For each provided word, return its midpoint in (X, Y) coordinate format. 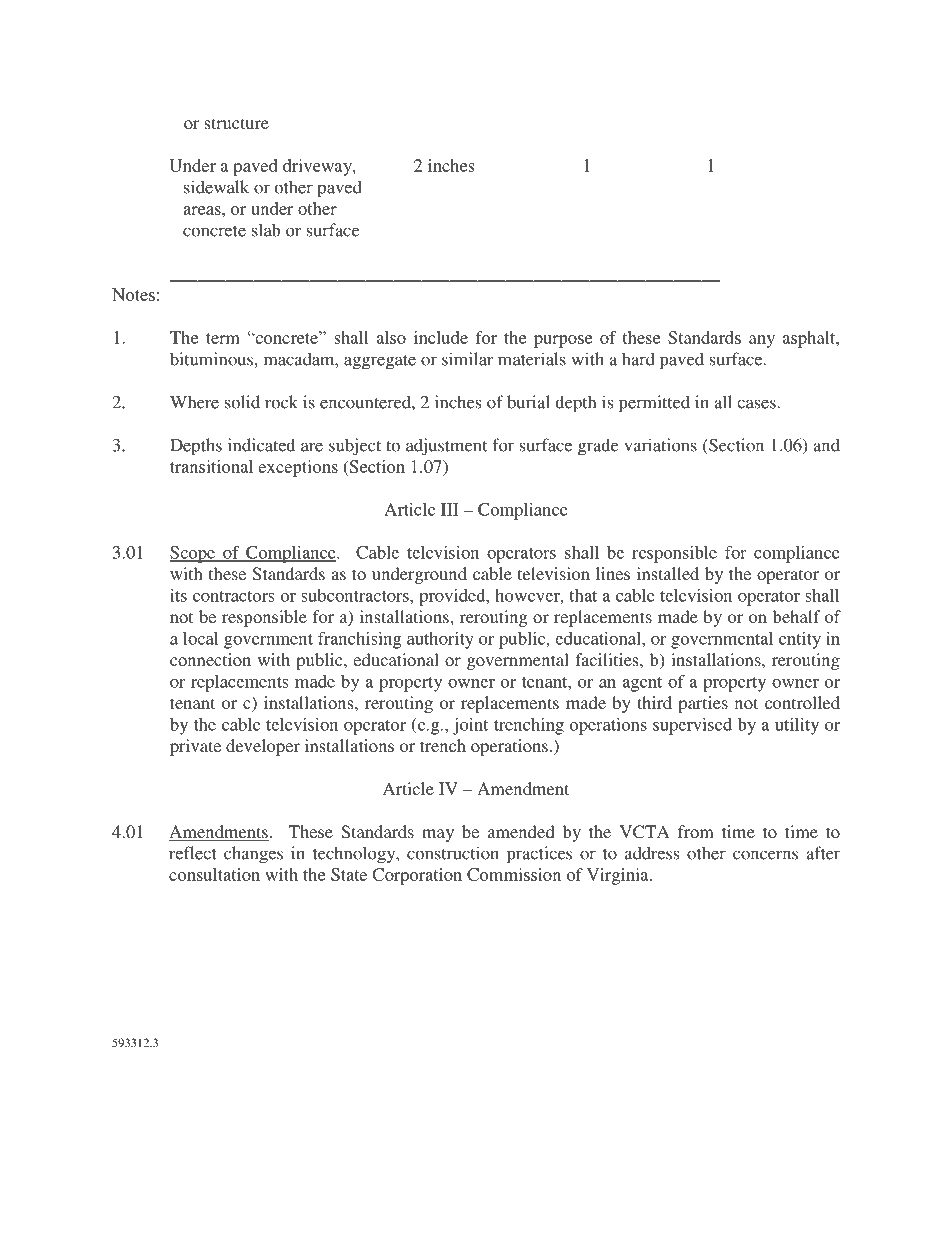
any (762, 341)
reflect (193, 853)
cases (756, 404)
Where (194, 402)
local (200, 638)
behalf (796, 616)
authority (440, 640)
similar (467, 359)
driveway (318, 167)
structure (236, 123)
